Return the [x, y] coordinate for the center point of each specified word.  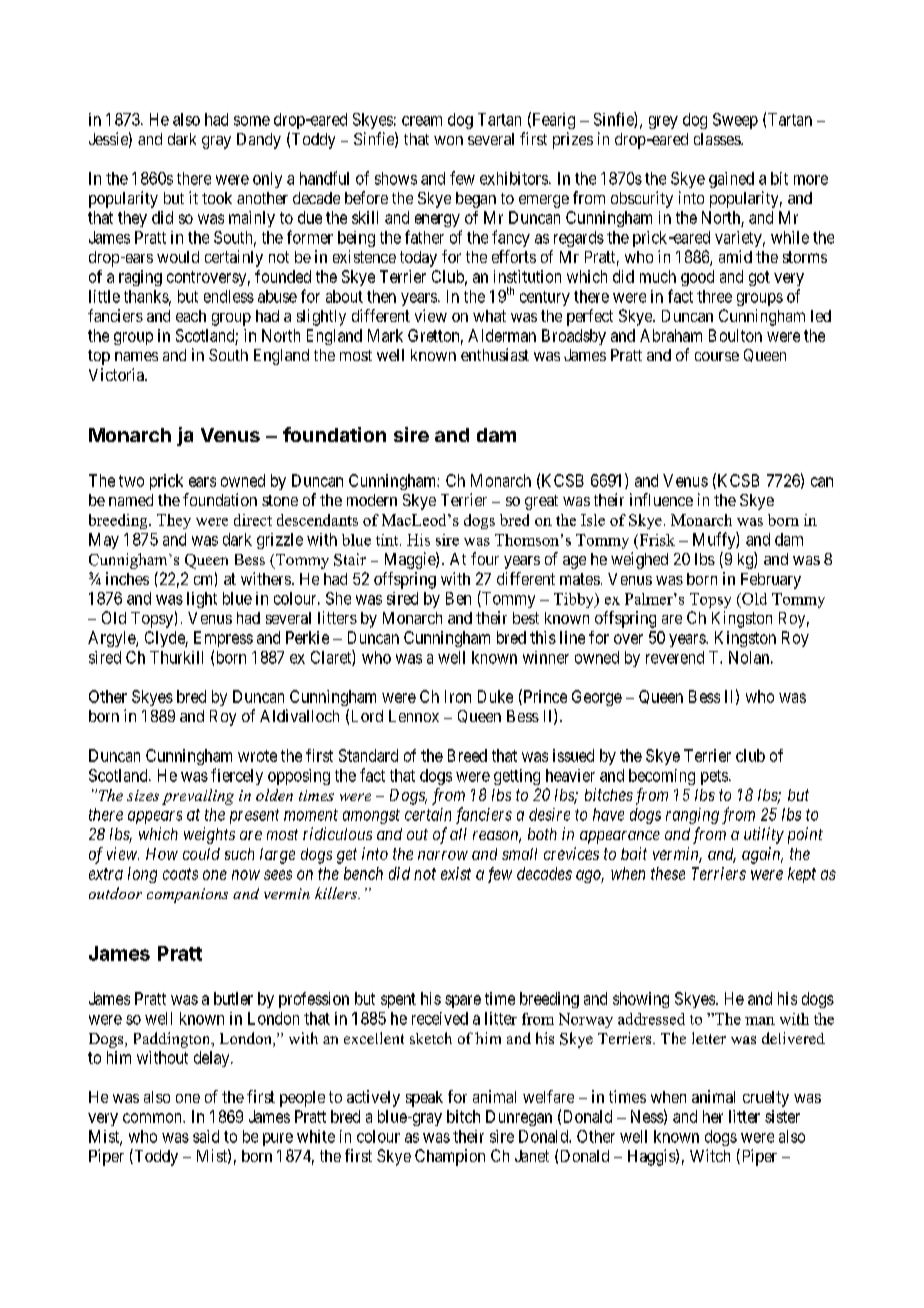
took [217, 198]
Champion [450, 1157]
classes [718, 139]
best [526, 618]
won [448, 140]
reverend [675, 657]
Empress [223, 639]
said [206, 1136]
